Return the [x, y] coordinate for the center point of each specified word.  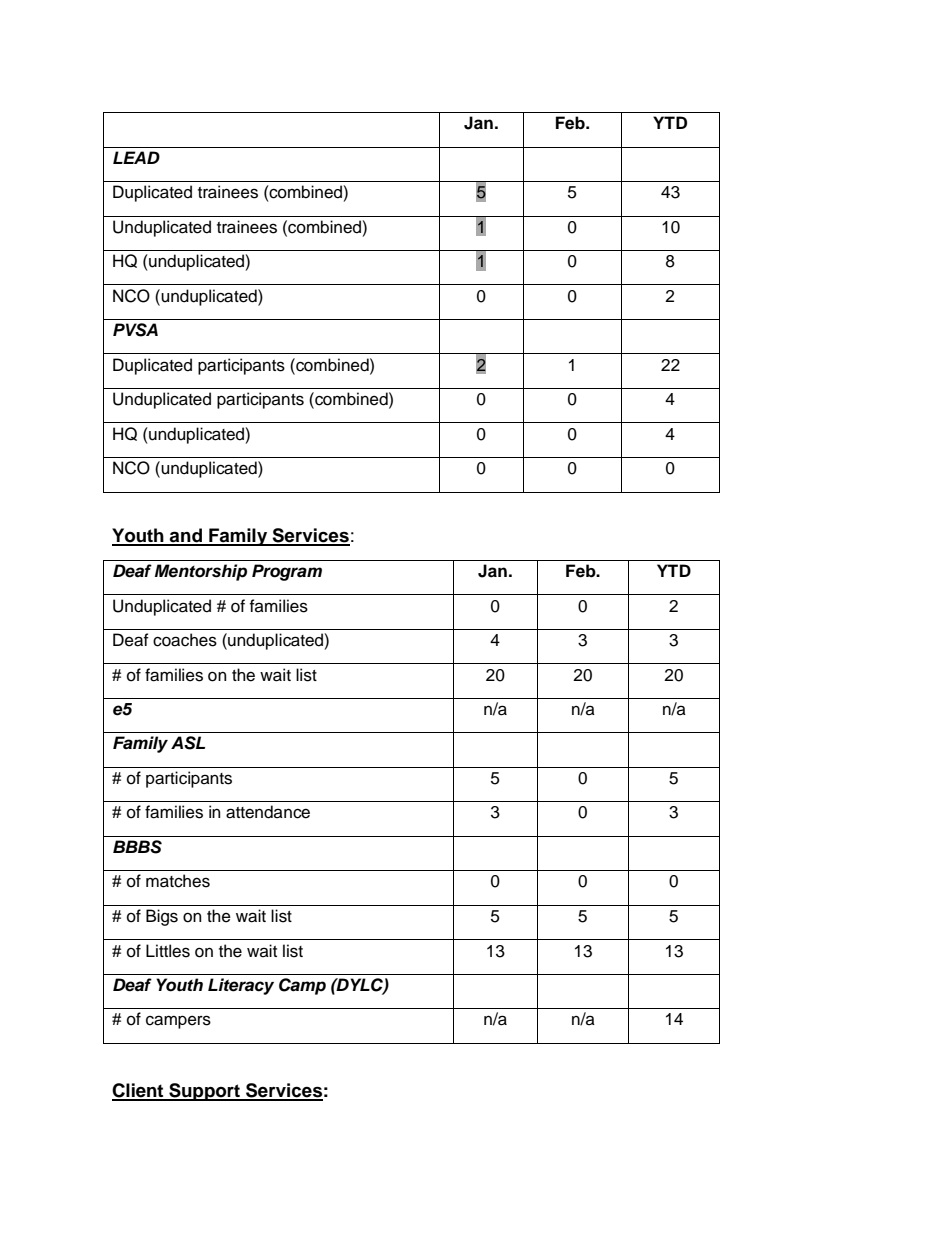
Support [204, 1092]
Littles [168, 951]
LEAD [136, 157]
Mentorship [201, 572]
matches [178, 881]
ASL [188, 743]
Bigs [162, 917]
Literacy [241, 986]
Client [139, 1091]
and [186, 536]
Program [287, 572]
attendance [268, 812]
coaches [185, 640]
